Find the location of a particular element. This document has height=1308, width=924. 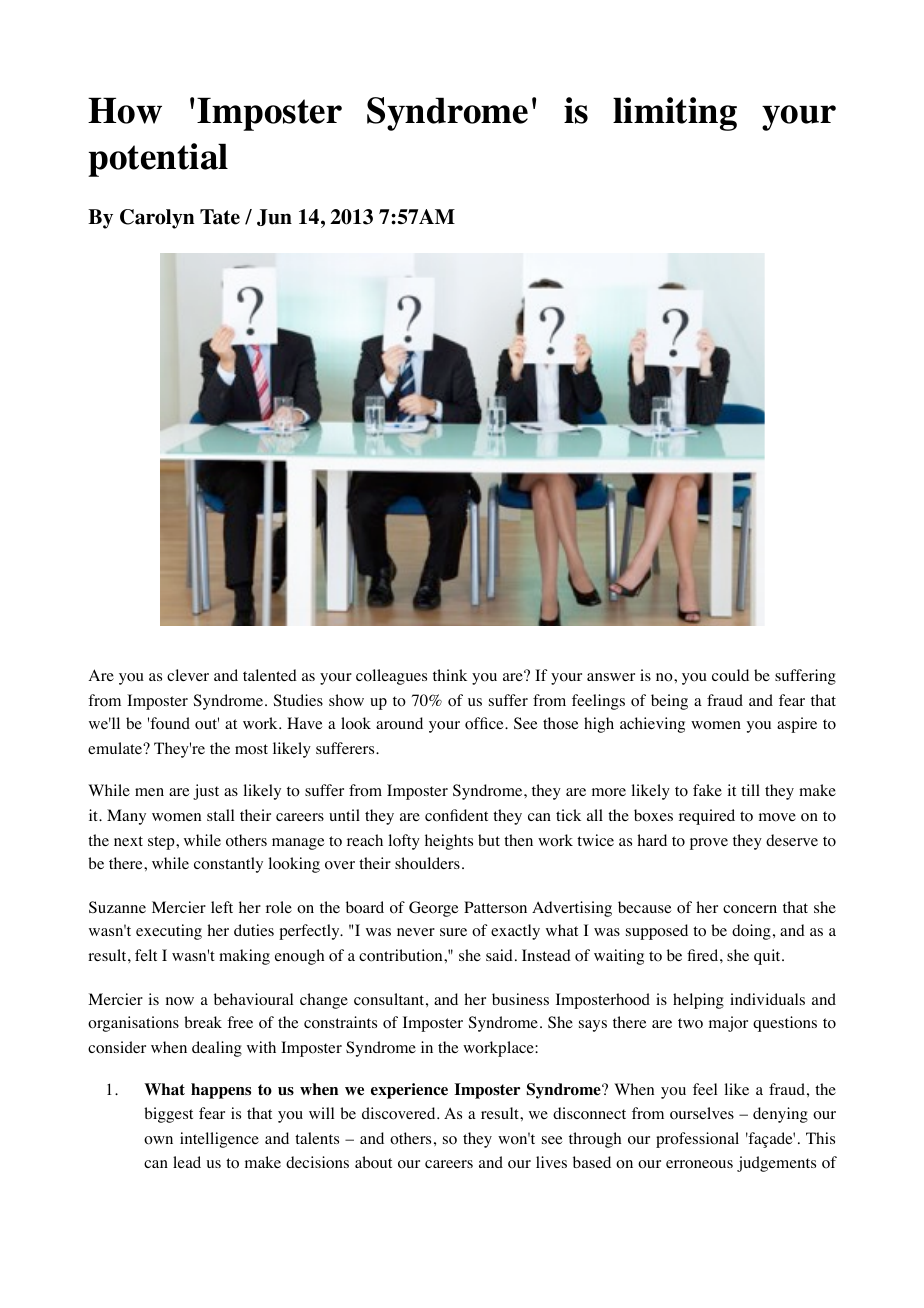

professional is located at coordinates (697, 1140).
